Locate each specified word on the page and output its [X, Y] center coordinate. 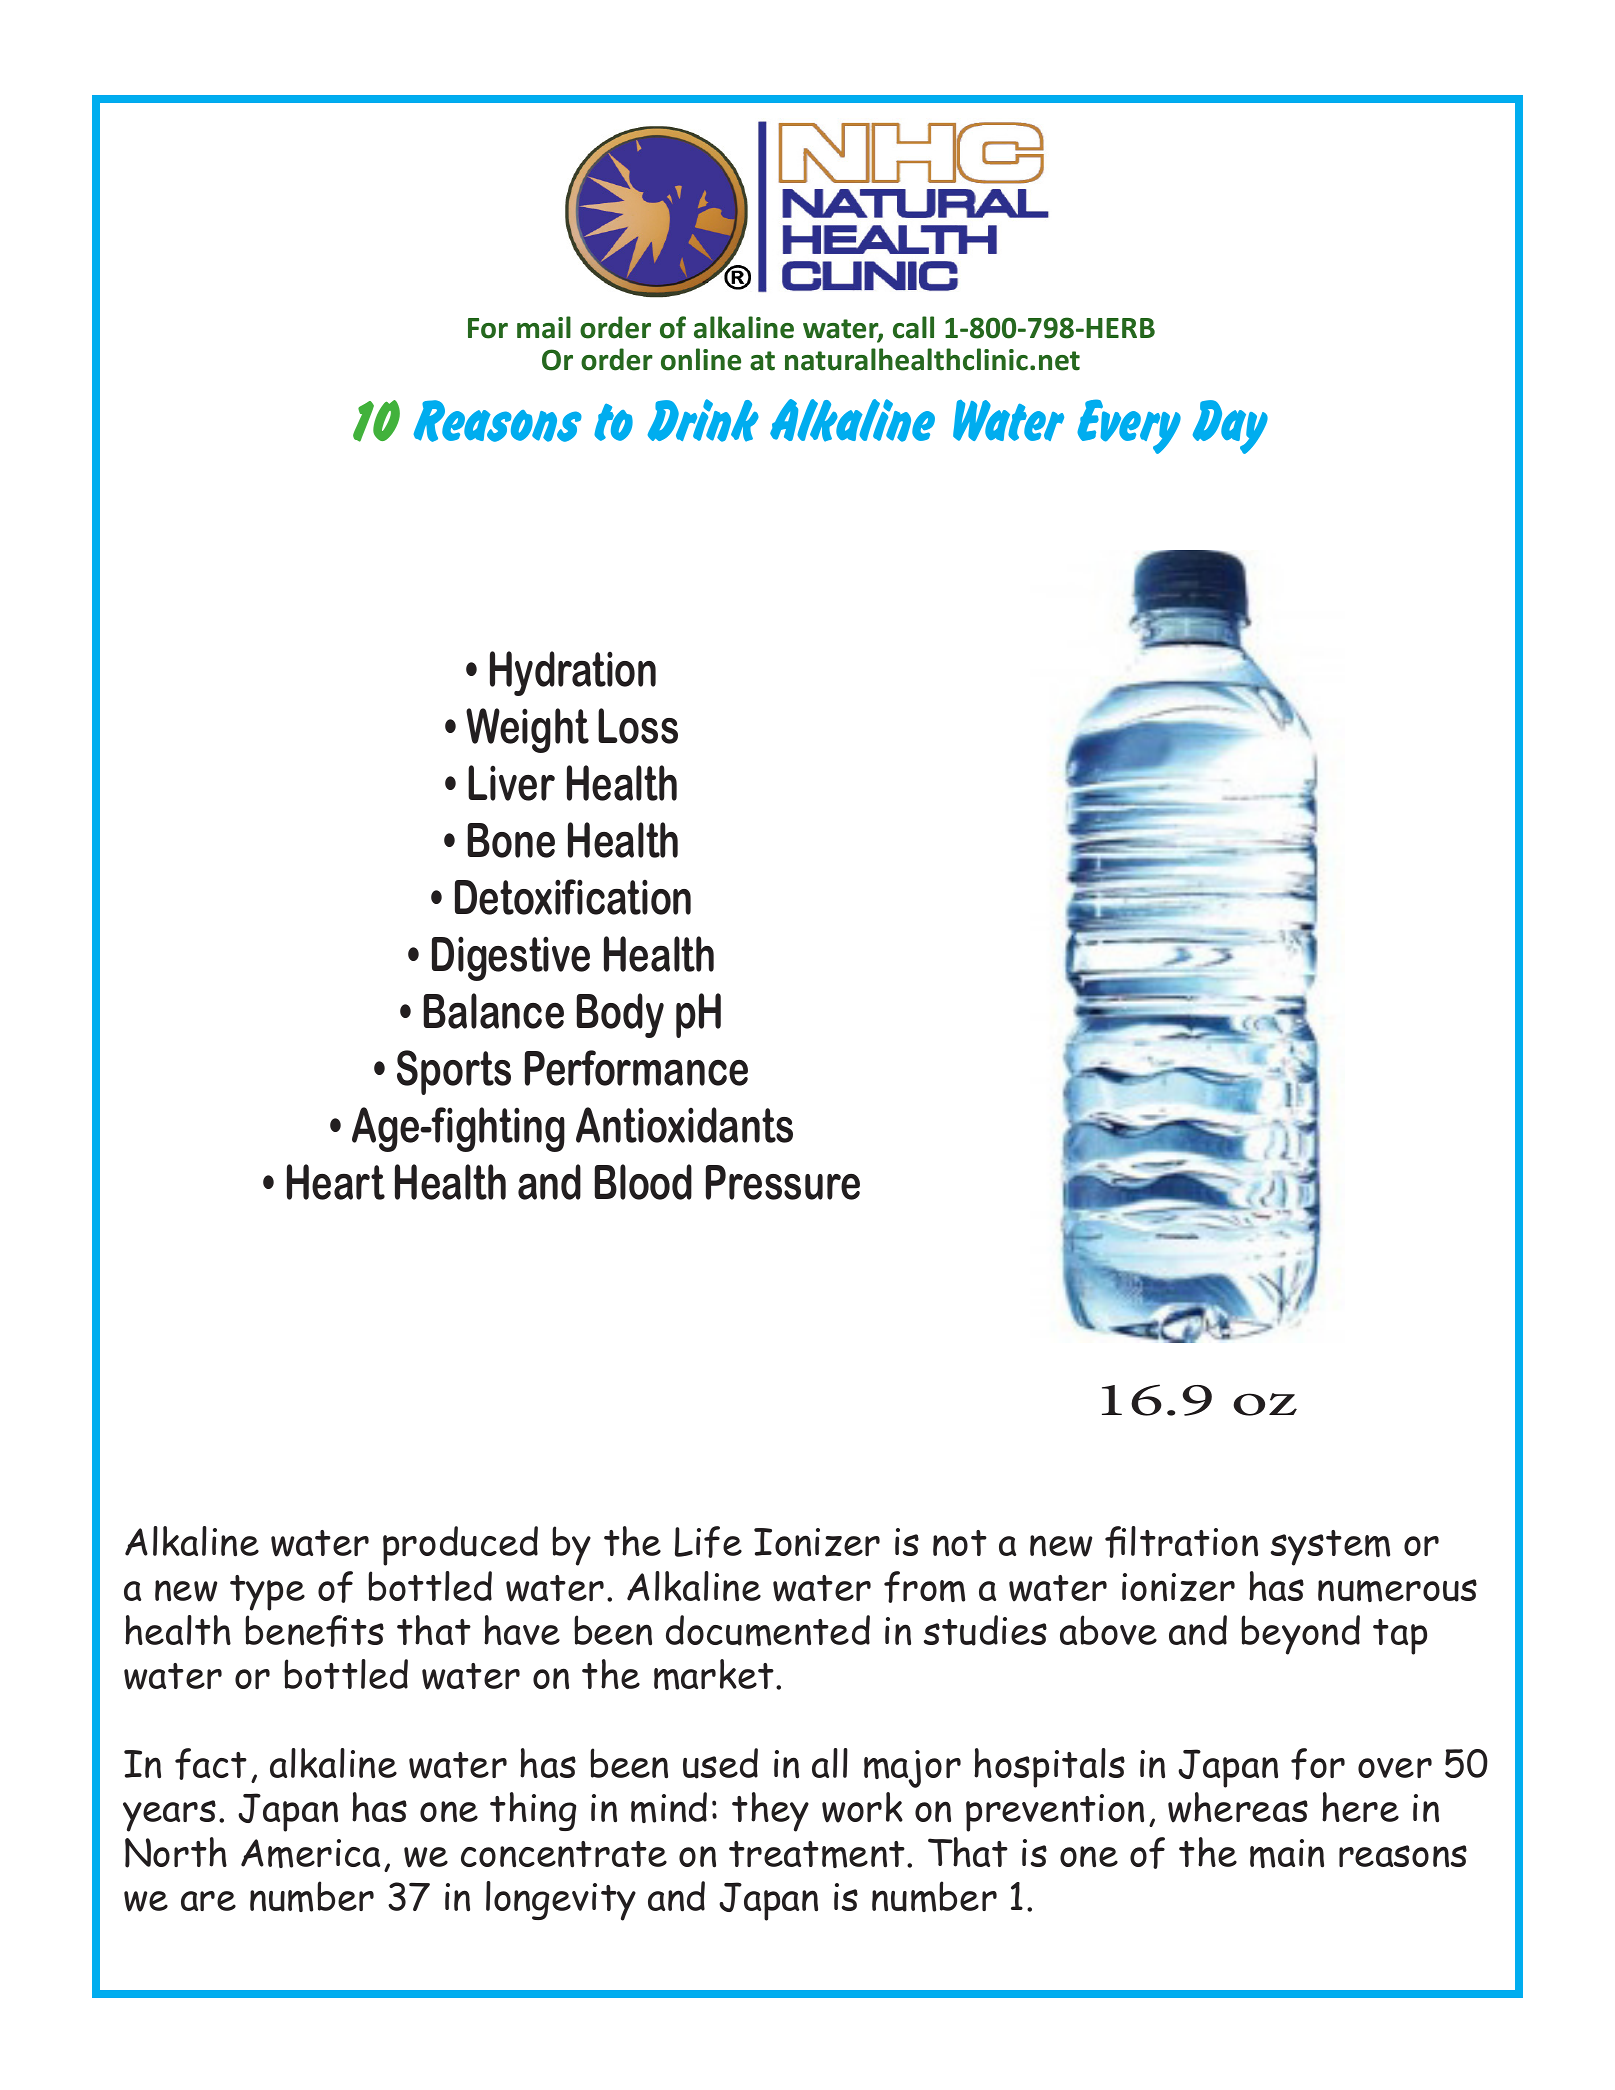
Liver [511, 783]
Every [1129, 426]
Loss [638, 726]
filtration [1181, 1542]
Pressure [783, 1182]
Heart [336, 1182]
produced [460, 1546]
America [310, 1853]
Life [708, 1542]
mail [544, 327]
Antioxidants [684, 1125]
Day [1230, 427]
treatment [817, 1854]
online [701, 359]
